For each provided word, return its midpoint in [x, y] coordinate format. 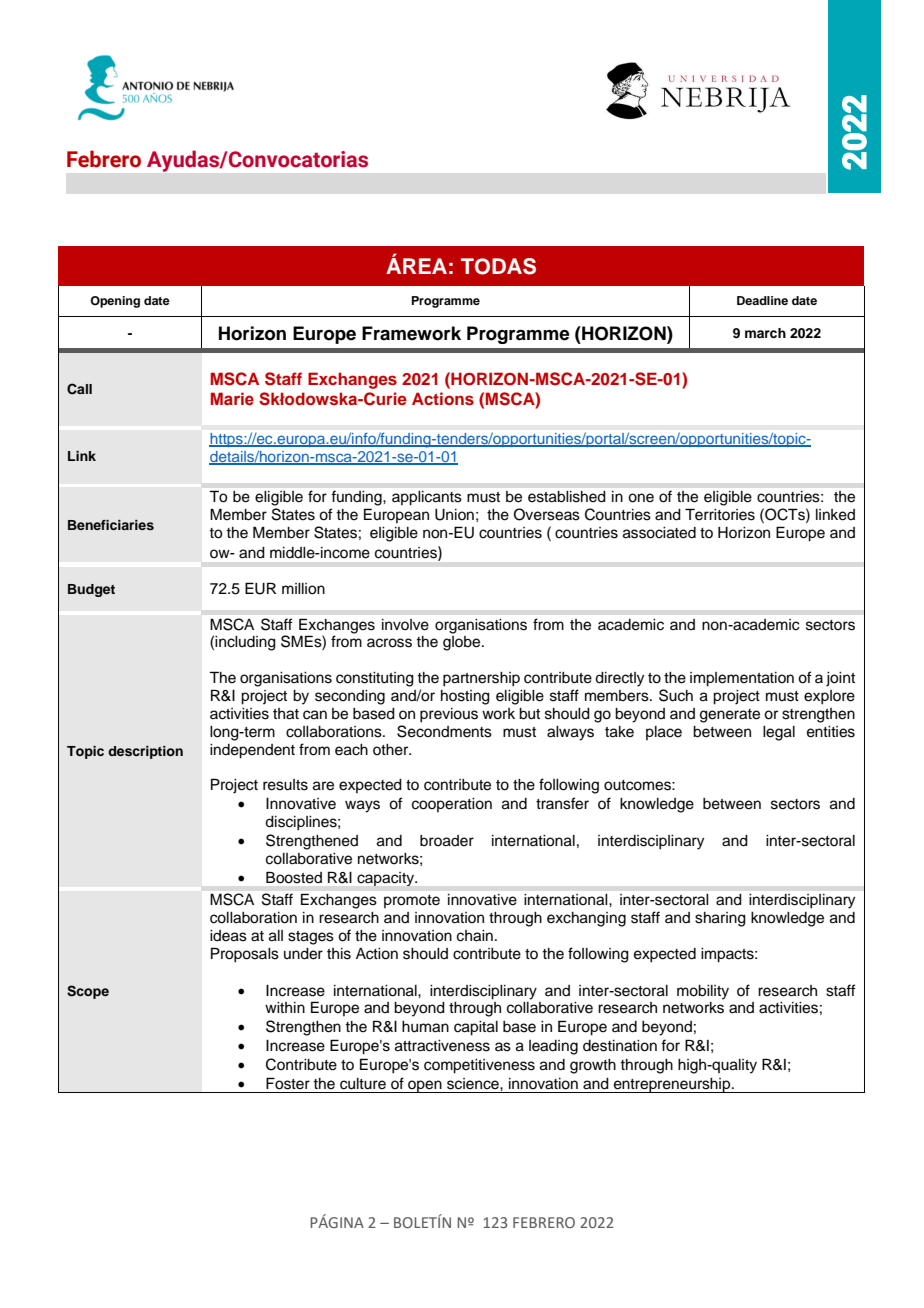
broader [447, 841]
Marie [232, 399]
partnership [481, 679]
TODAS [498, 266]
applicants [427, 498]
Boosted [294, 877]
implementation [742, 679]
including [245, 643]
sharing [720, 919]
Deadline [762, 300]
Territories [720, 514]
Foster [288, 1083]
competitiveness [479, 1066]
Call [79, 389]
